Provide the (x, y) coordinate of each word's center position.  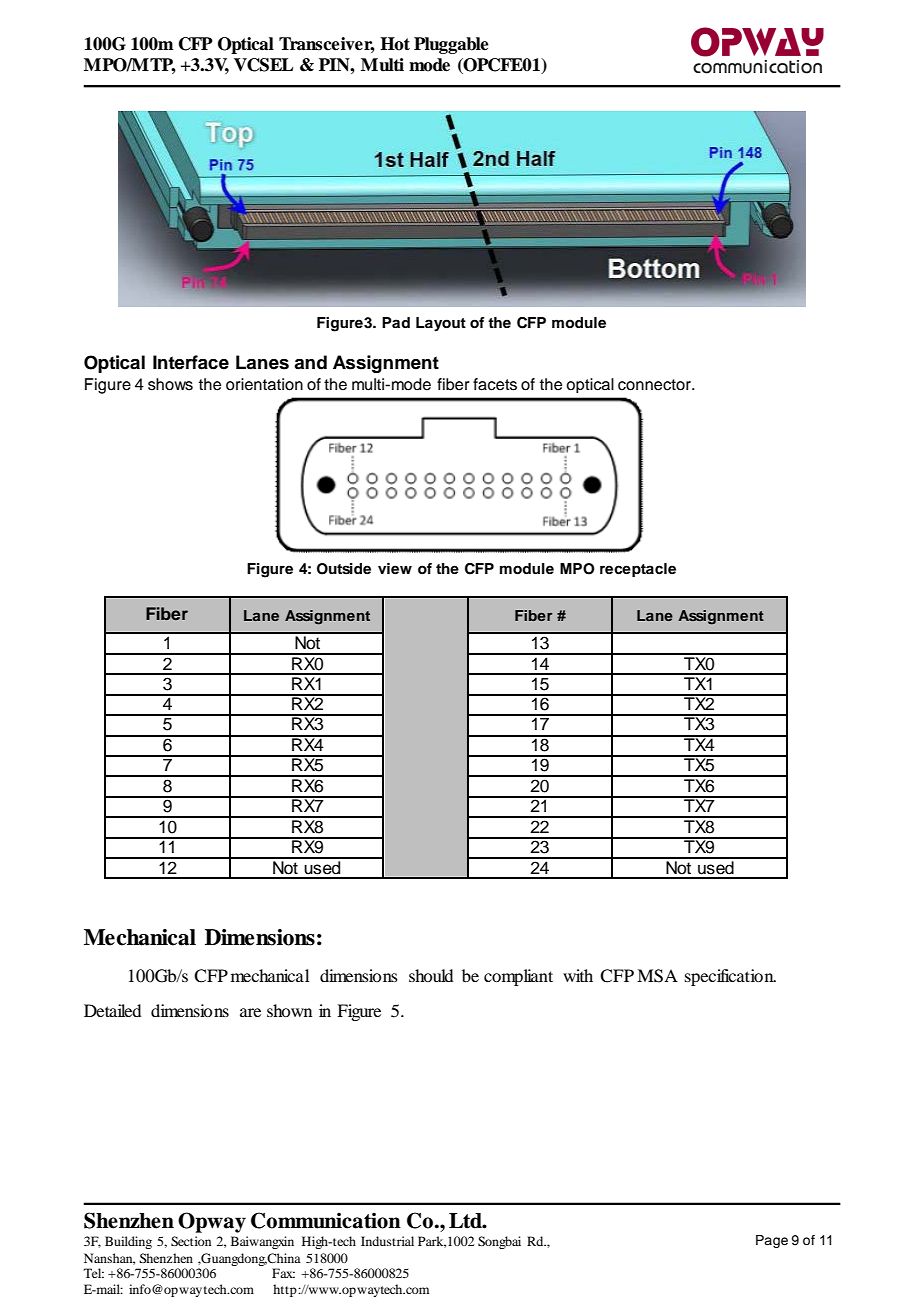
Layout (441, 324)
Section (191, 1241)
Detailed (112, 1010)
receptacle (638, 570)
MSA (657, 976)
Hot (395, 44)
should (431, 975)
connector (655, 385)
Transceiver (327, 45)
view (395, 568)
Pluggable (451, 45)
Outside (344, 569)
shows (170, 384)
